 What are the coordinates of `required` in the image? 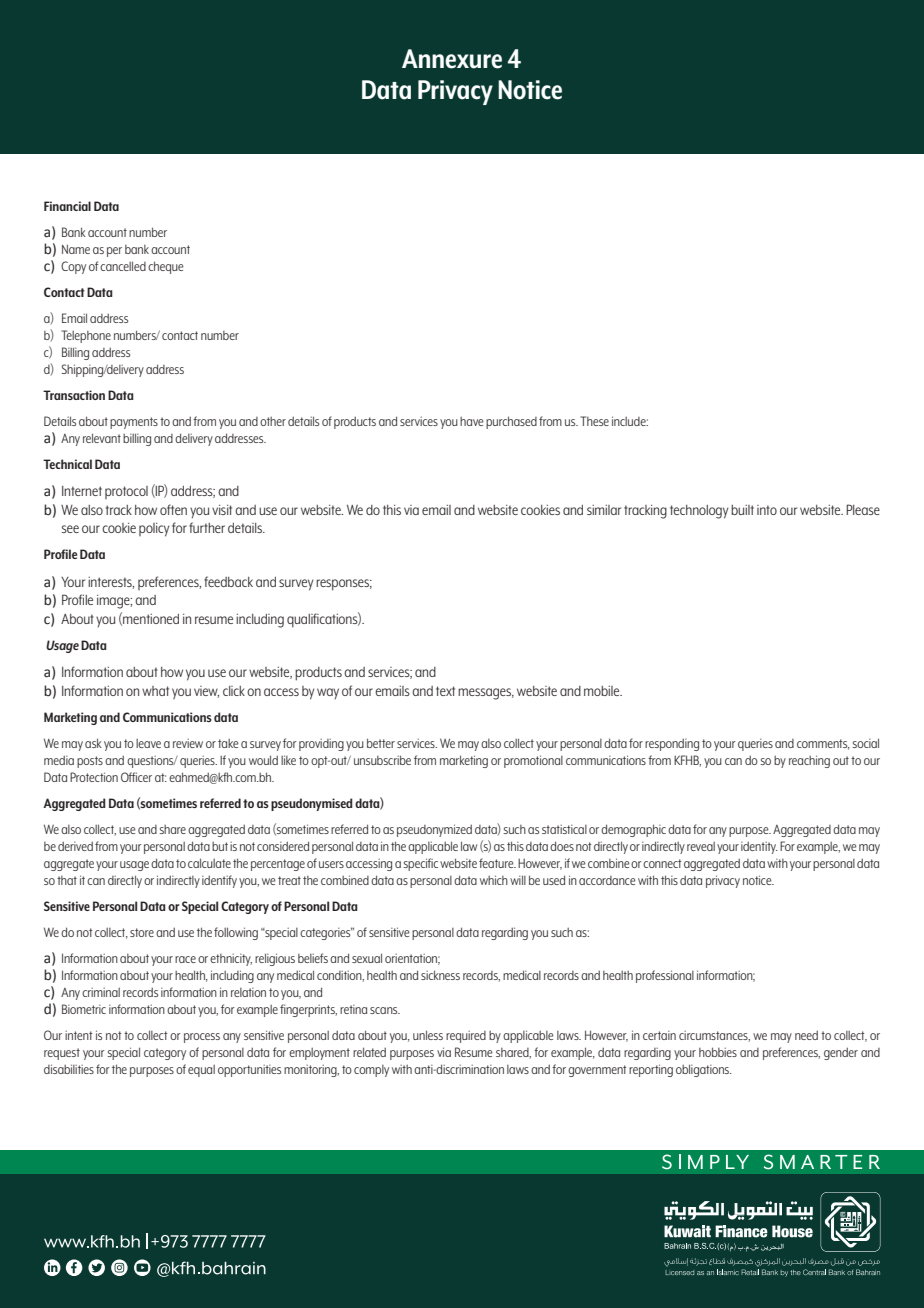 It's located at (466, 1037).
